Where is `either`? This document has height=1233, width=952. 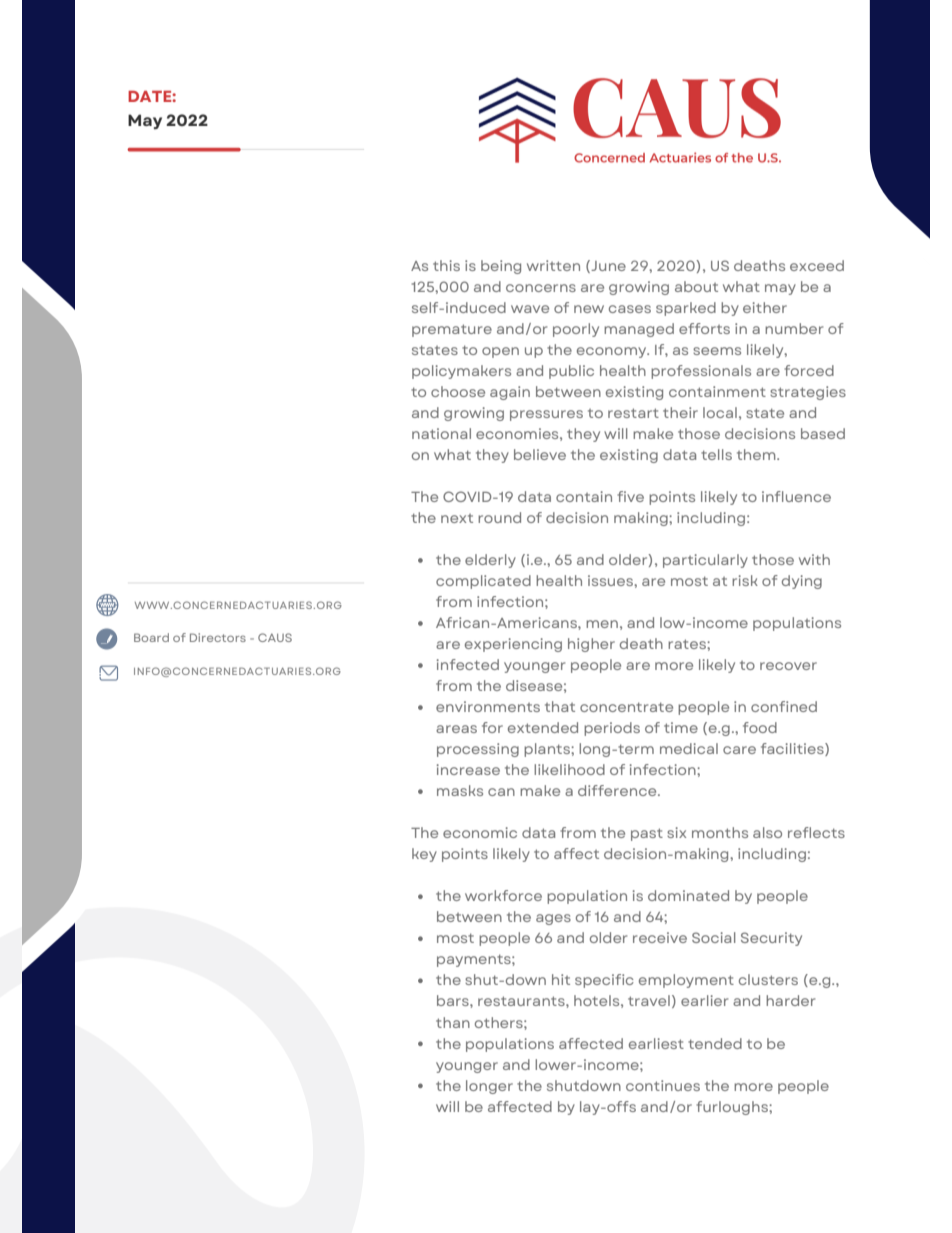 either is located at coordinates (765, 307).
